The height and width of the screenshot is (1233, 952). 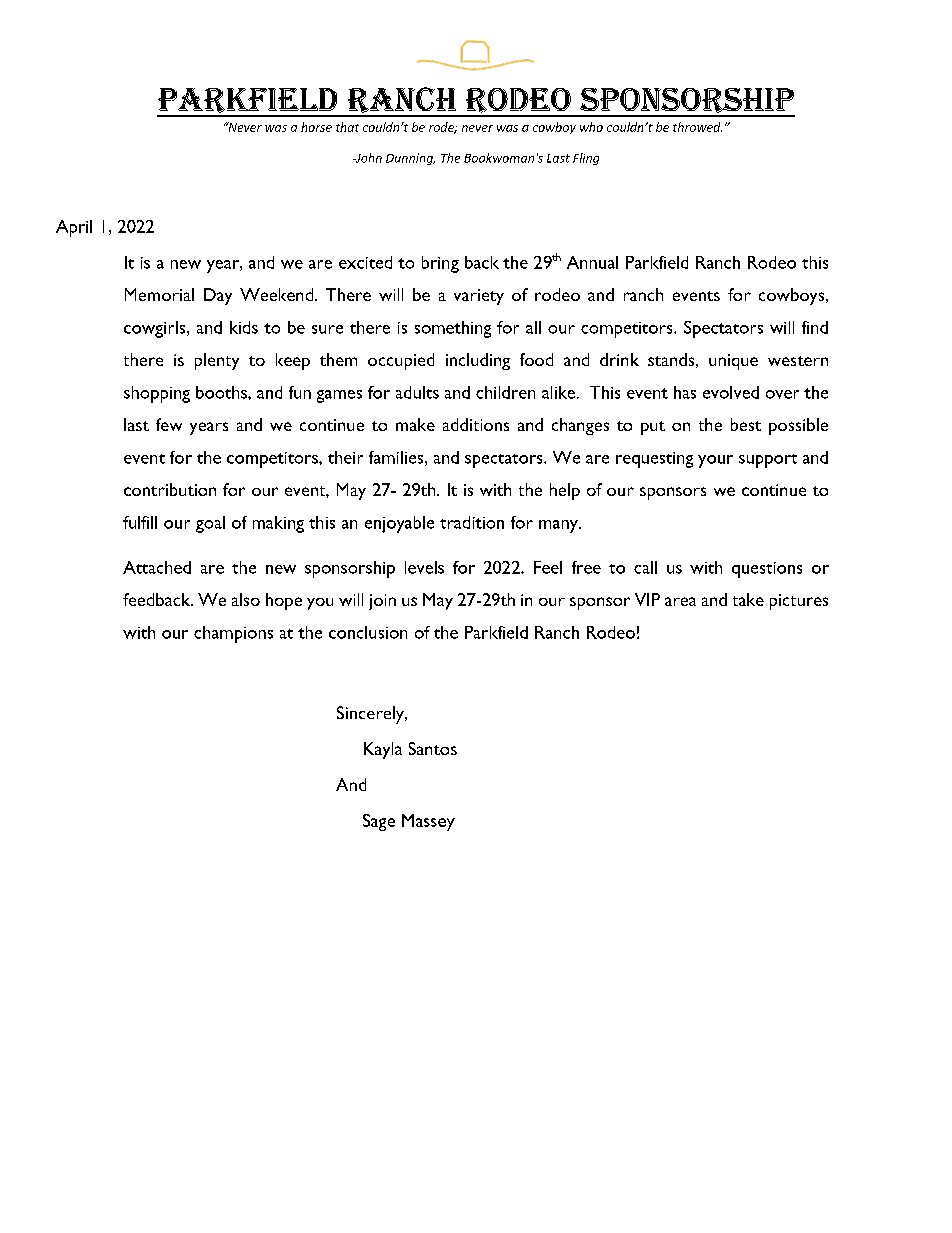 I want to click on something, so click(x=453, y=329).
